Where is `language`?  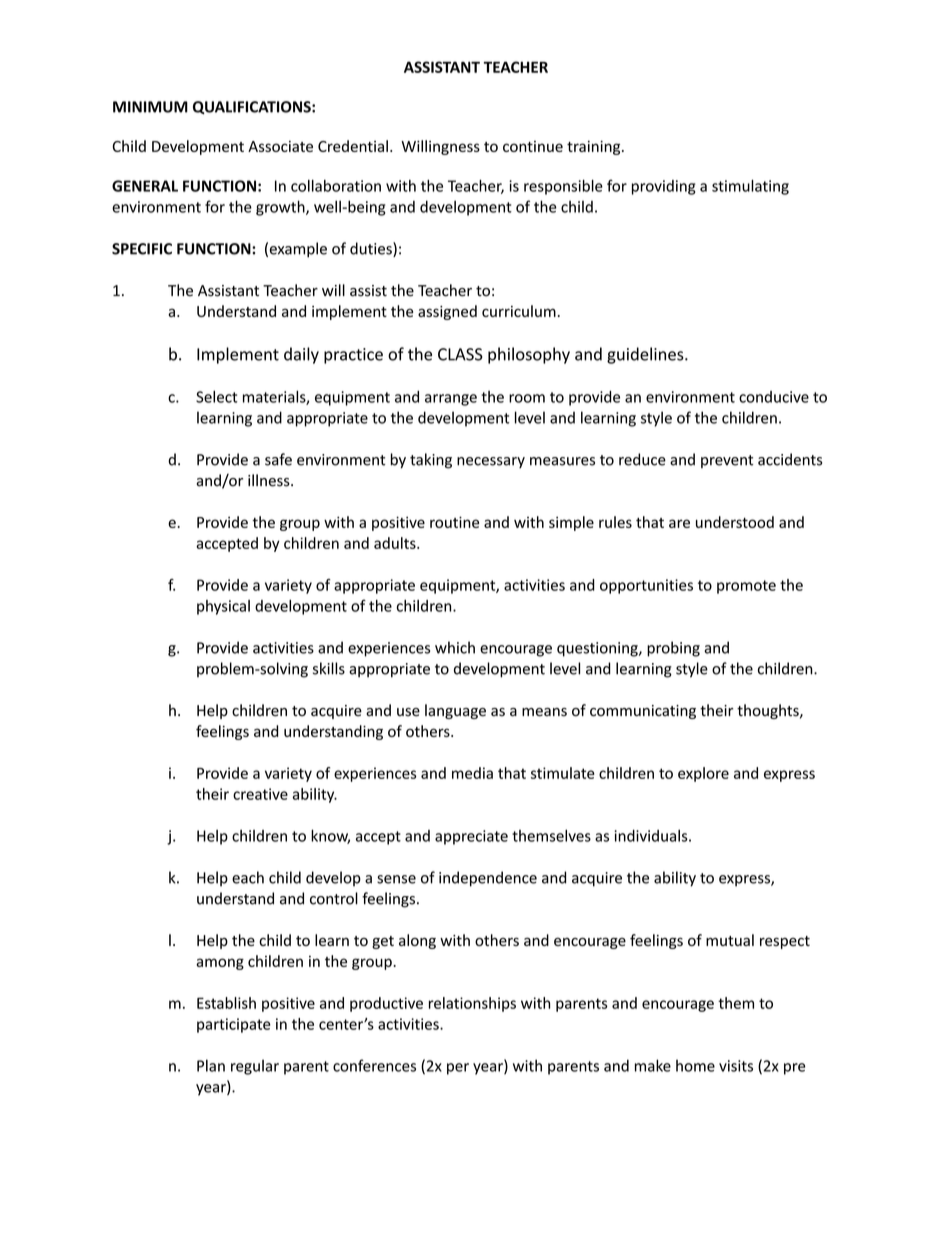 language is located at coordinates (455, 711).
